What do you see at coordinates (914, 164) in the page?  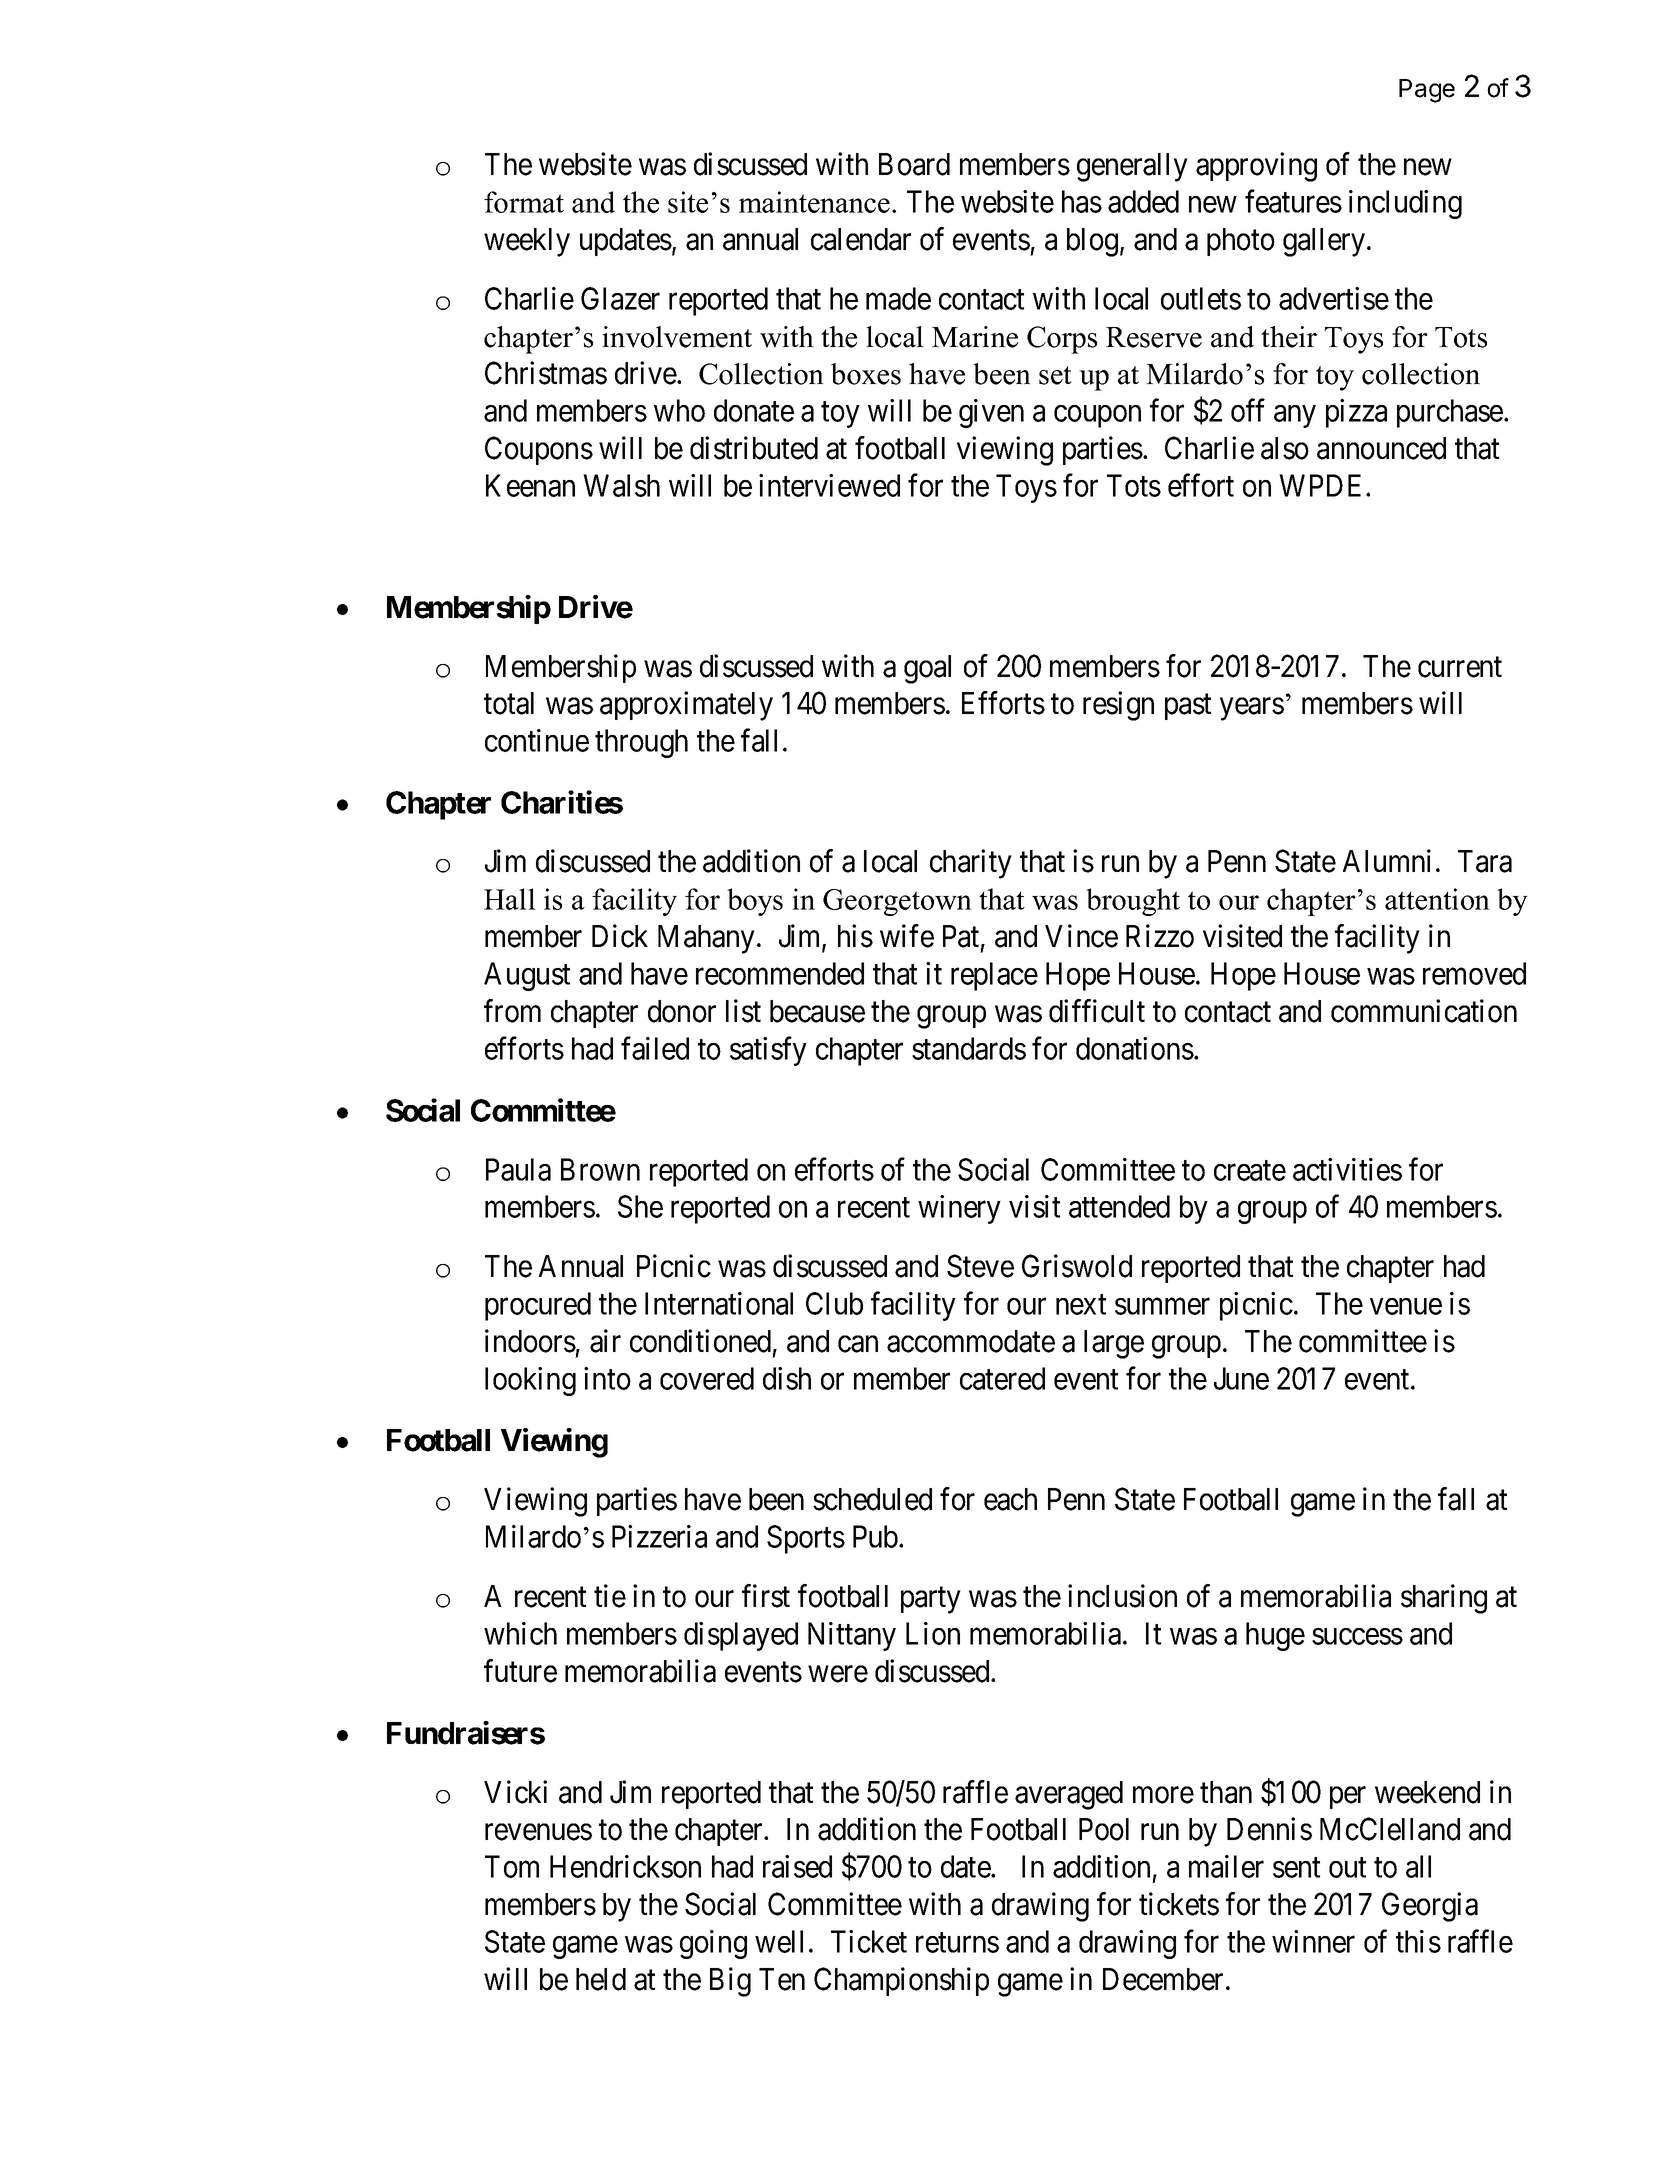 I see `Board` at bounding box center [914, 164].
